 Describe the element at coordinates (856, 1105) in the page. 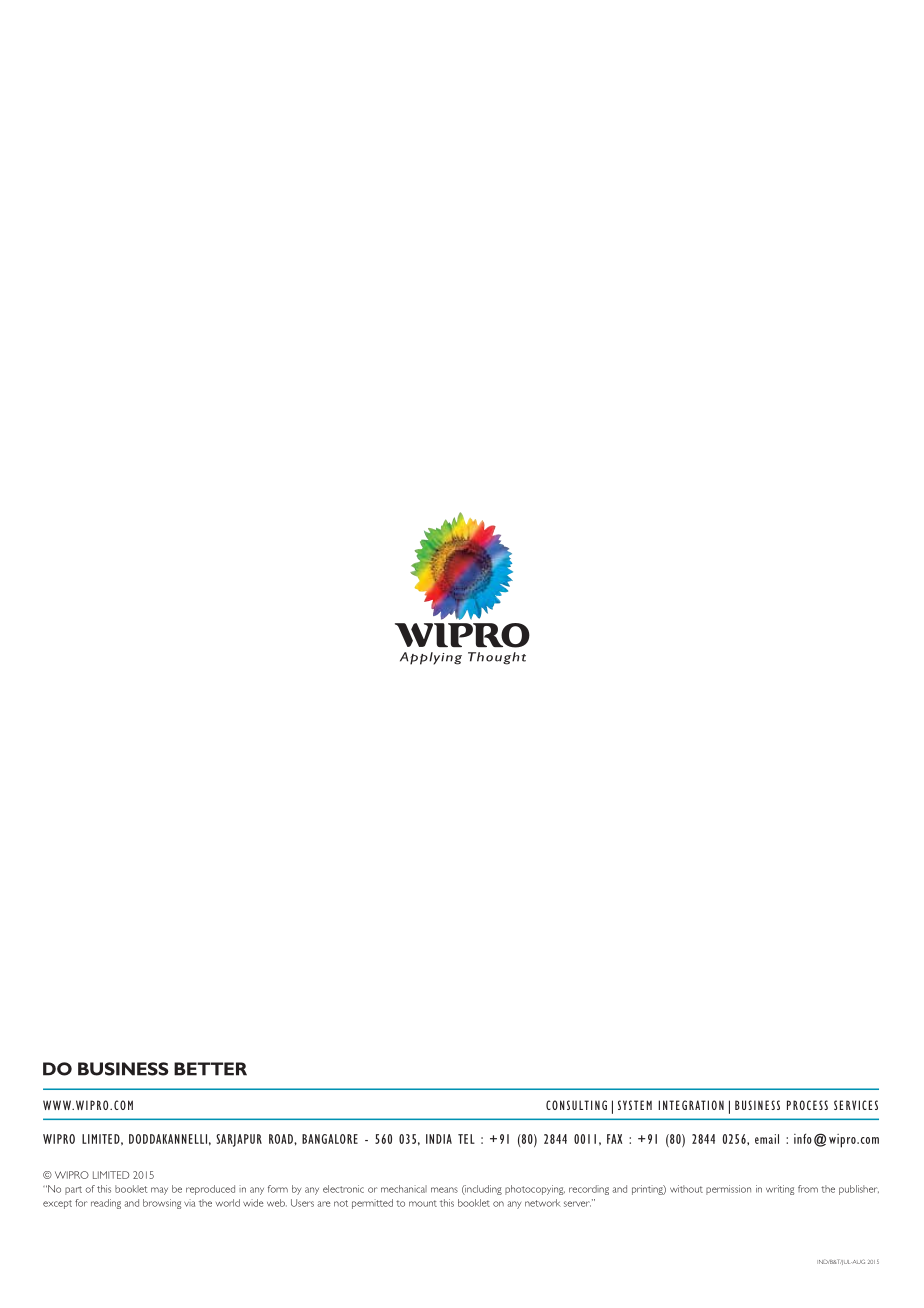

I see `SERVICES` at that location.
